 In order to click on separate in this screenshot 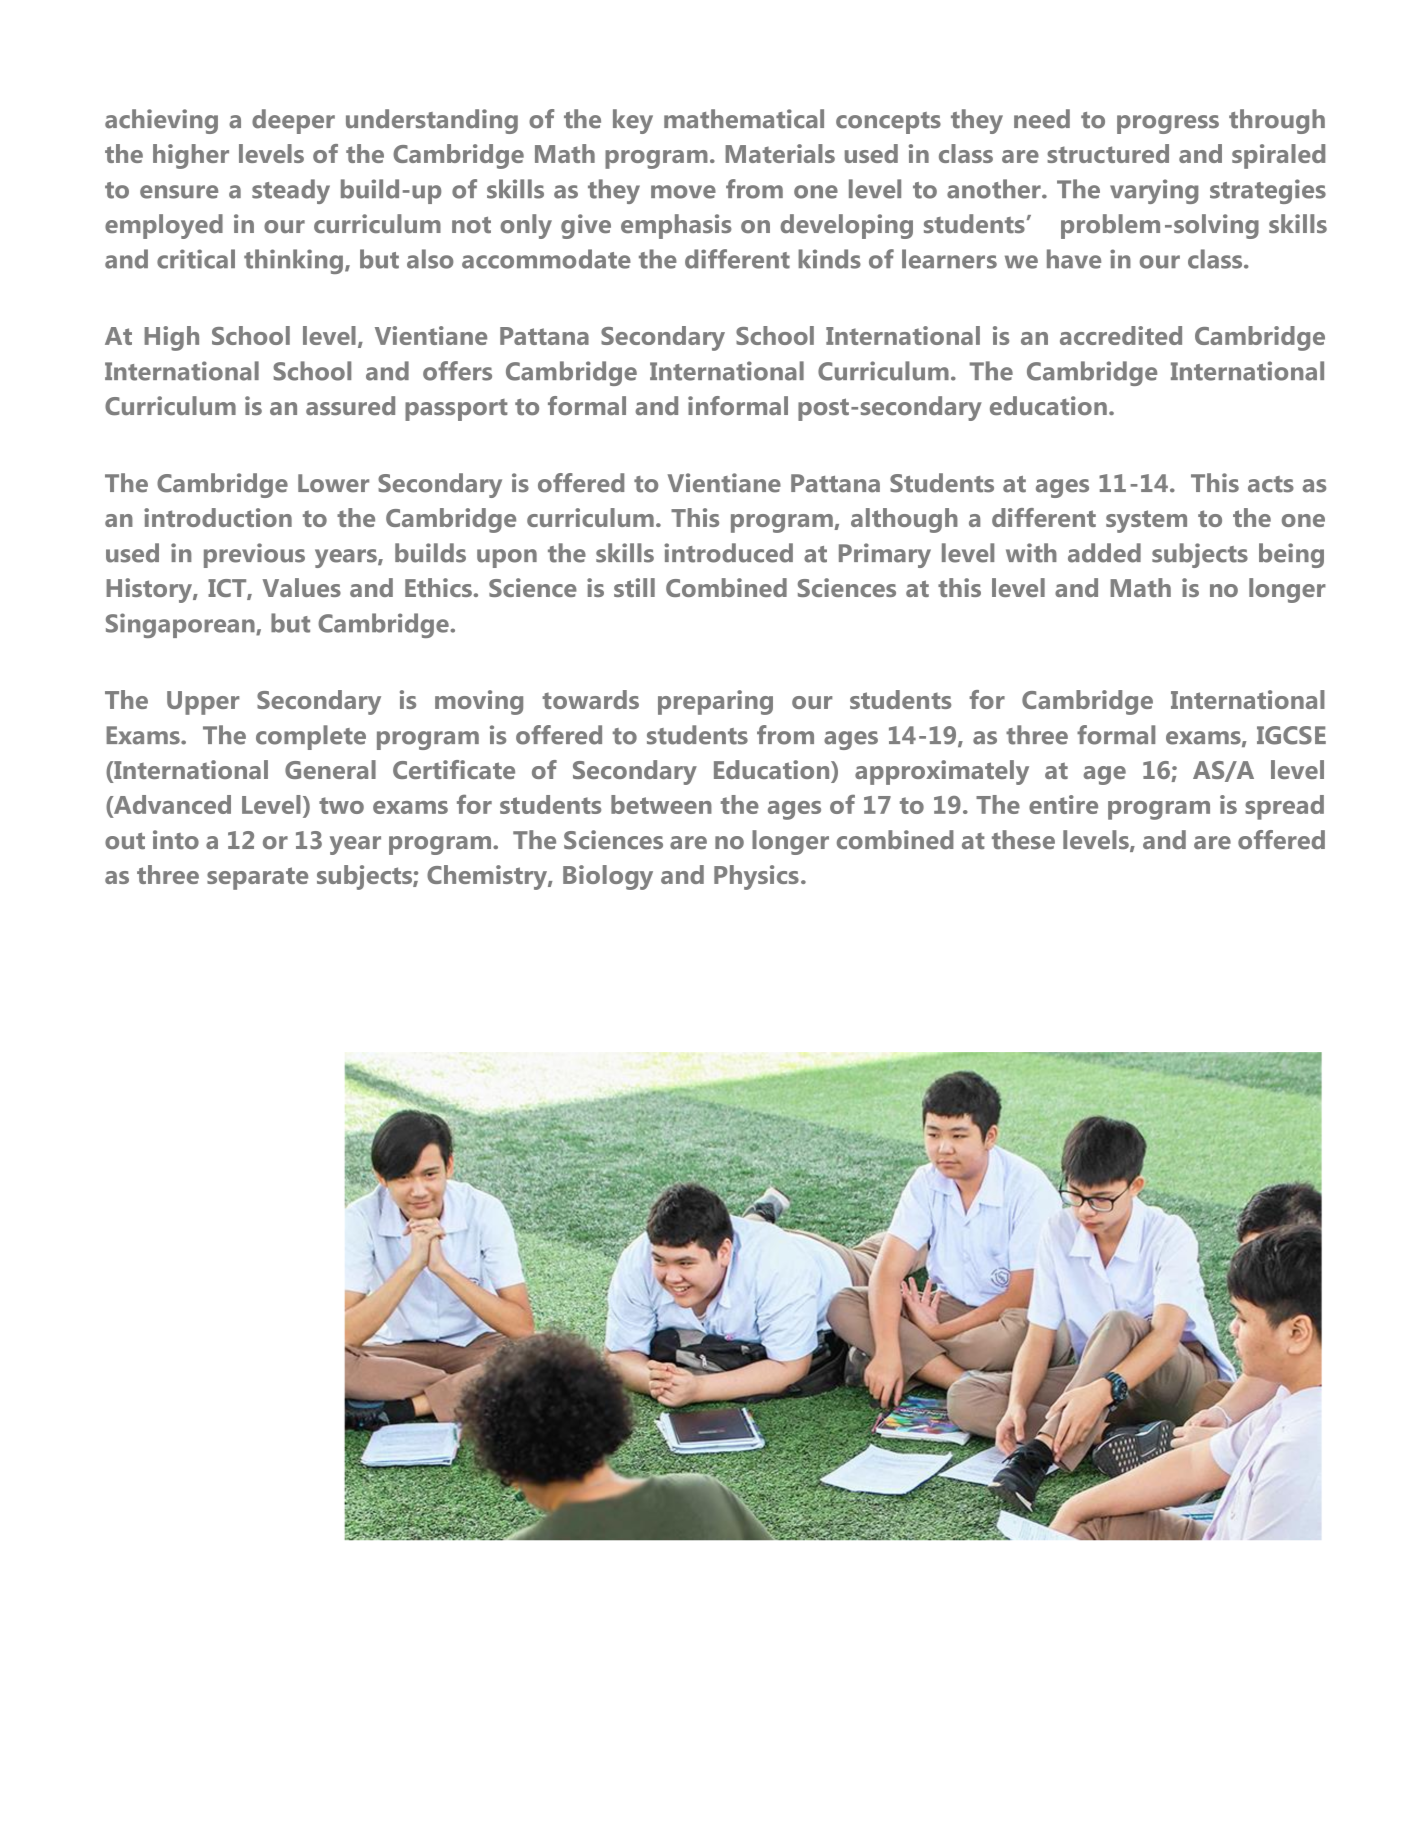, I will do `click(257, 878)`.
